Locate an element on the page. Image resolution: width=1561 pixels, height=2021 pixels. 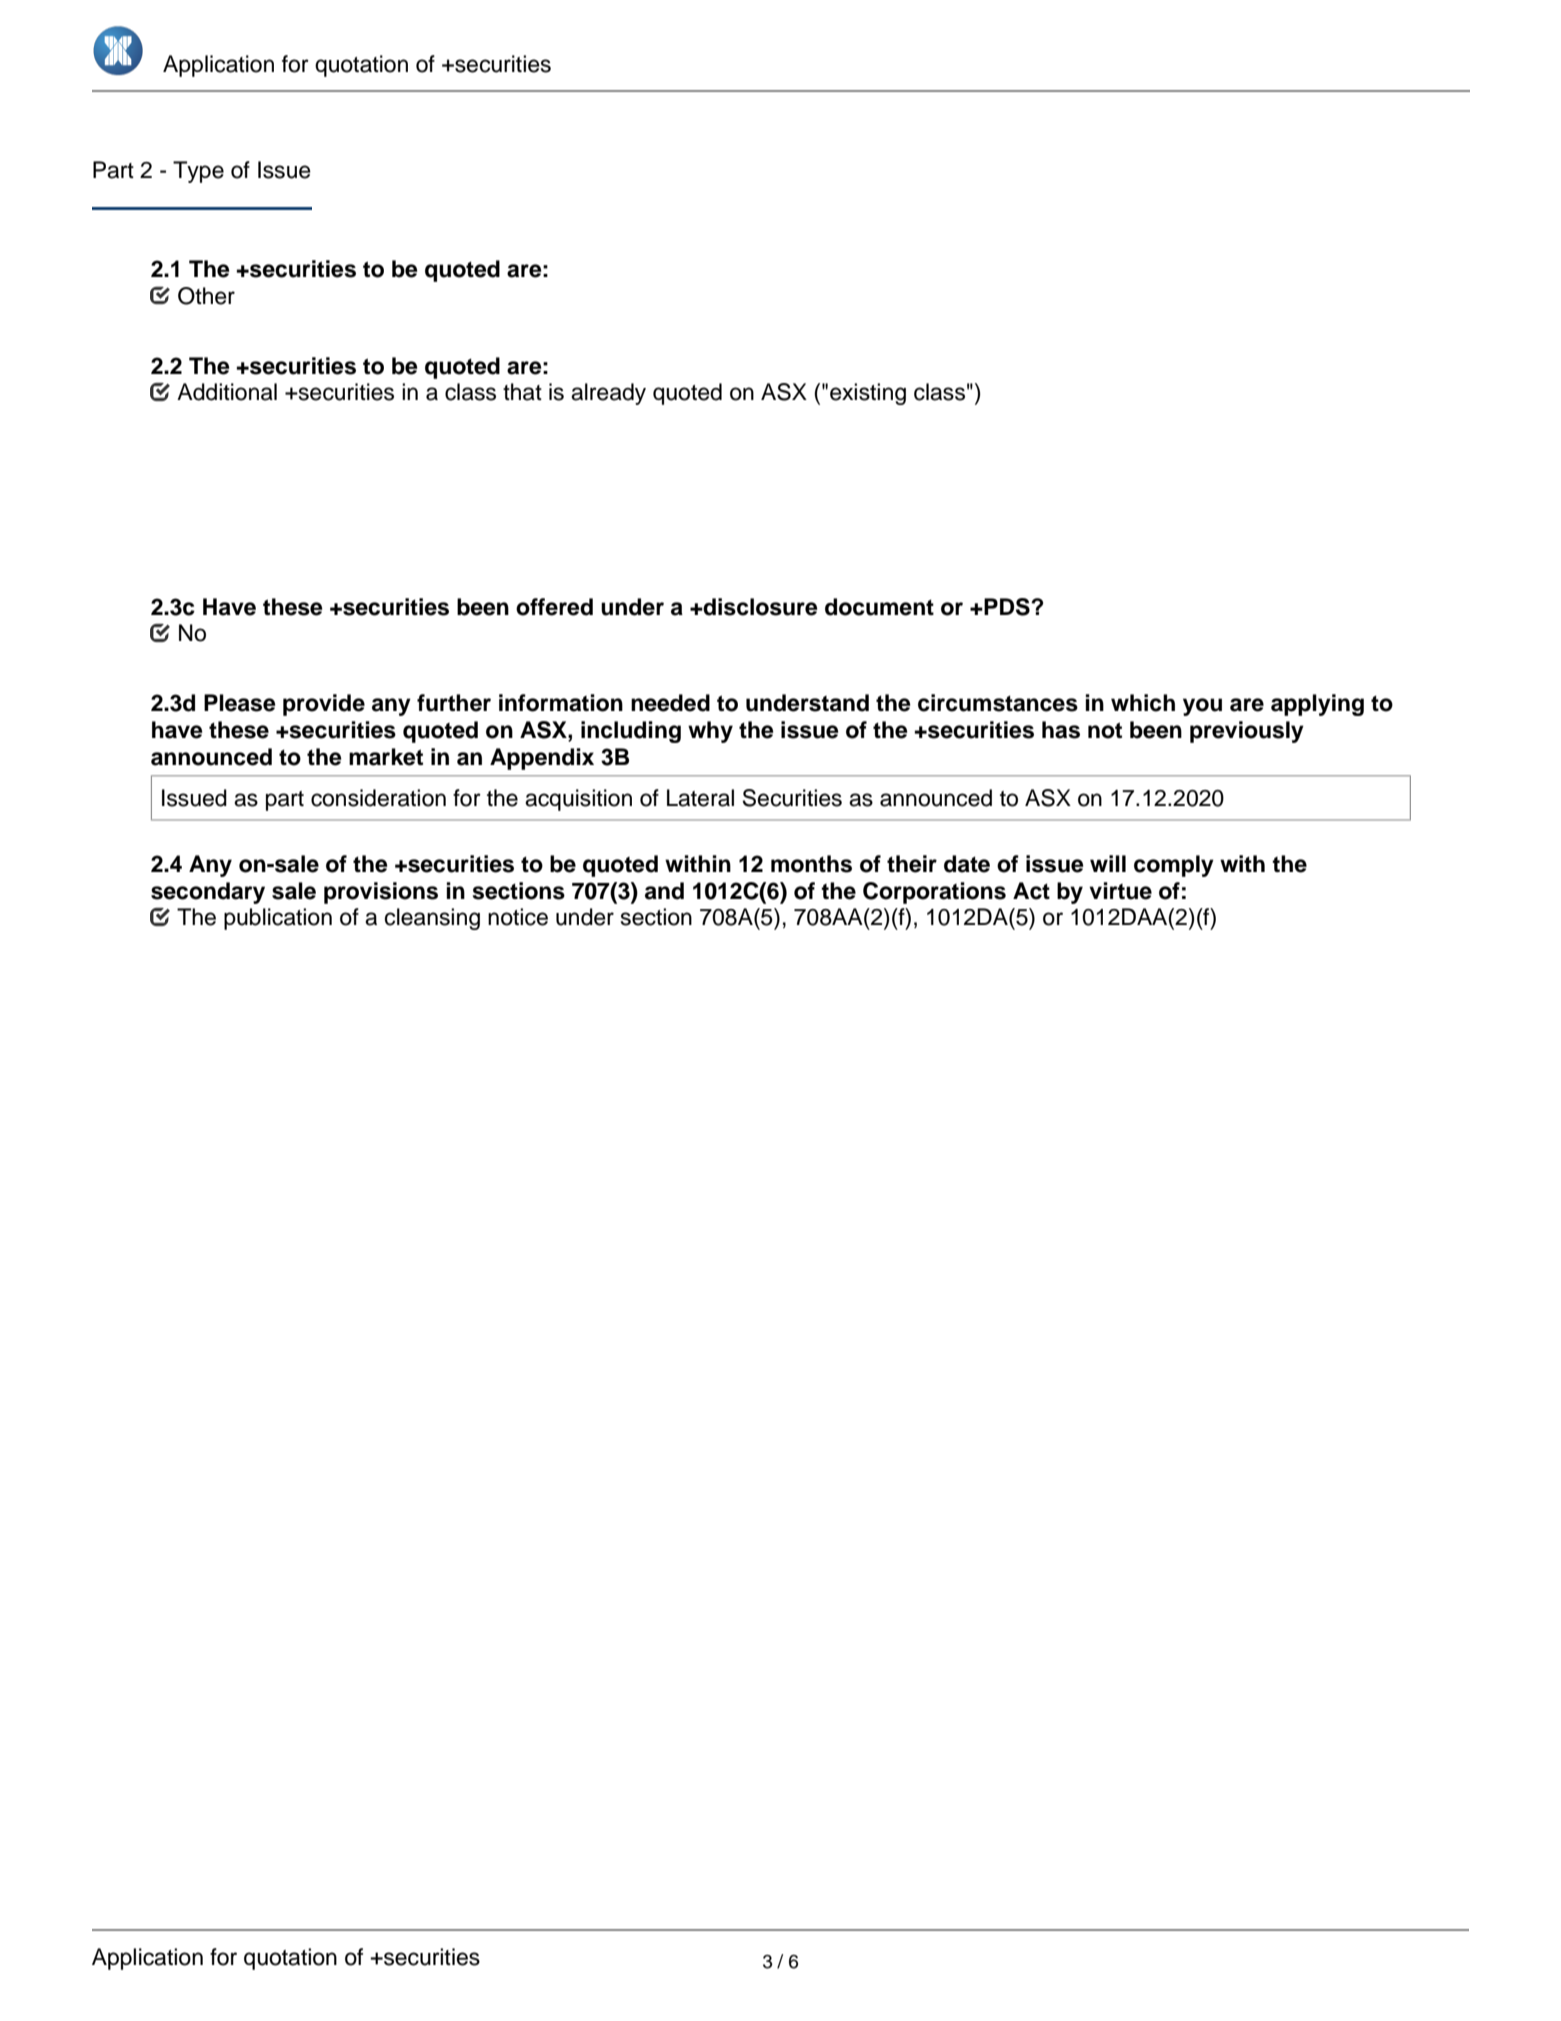
Type is located at coordinates (198, 172).
